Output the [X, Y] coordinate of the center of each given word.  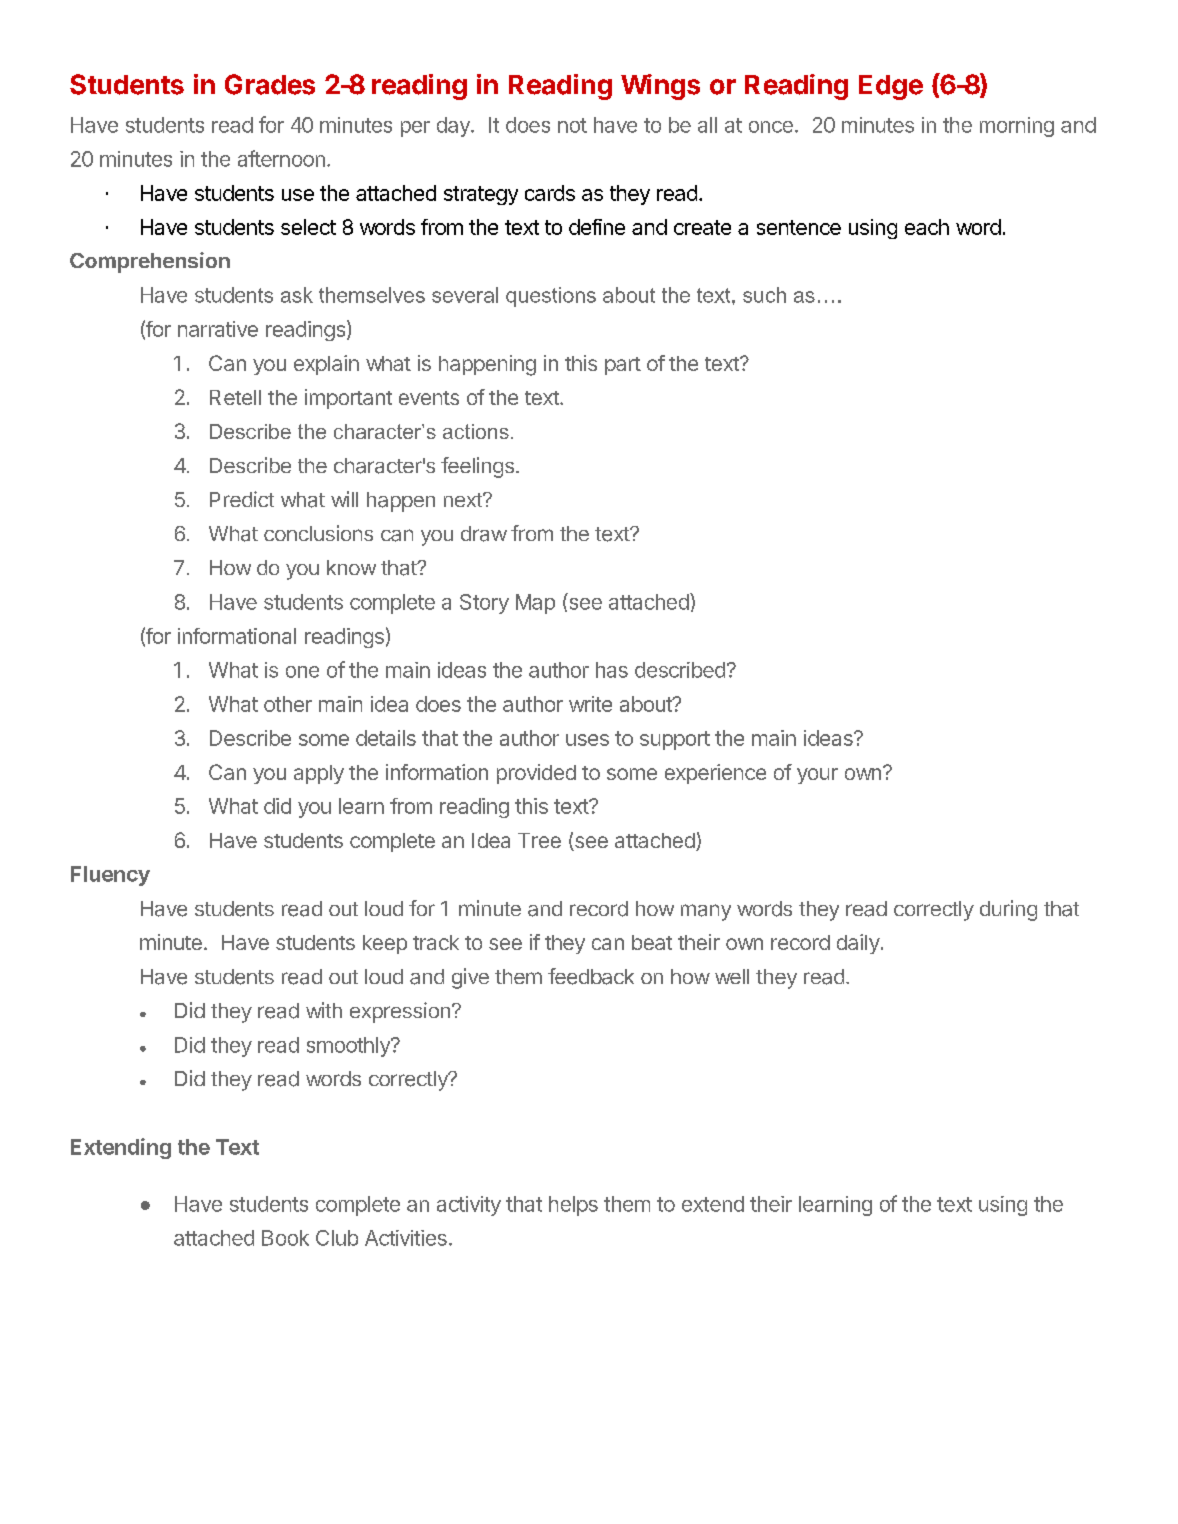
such [764, 295]
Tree [539, 840]
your [817, 776]
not [572, 125]
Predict [242, 499]
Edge [891, 87]
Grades [270, 84]
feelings [477, 467]
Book [285, 1238]
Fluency [110, 876]
